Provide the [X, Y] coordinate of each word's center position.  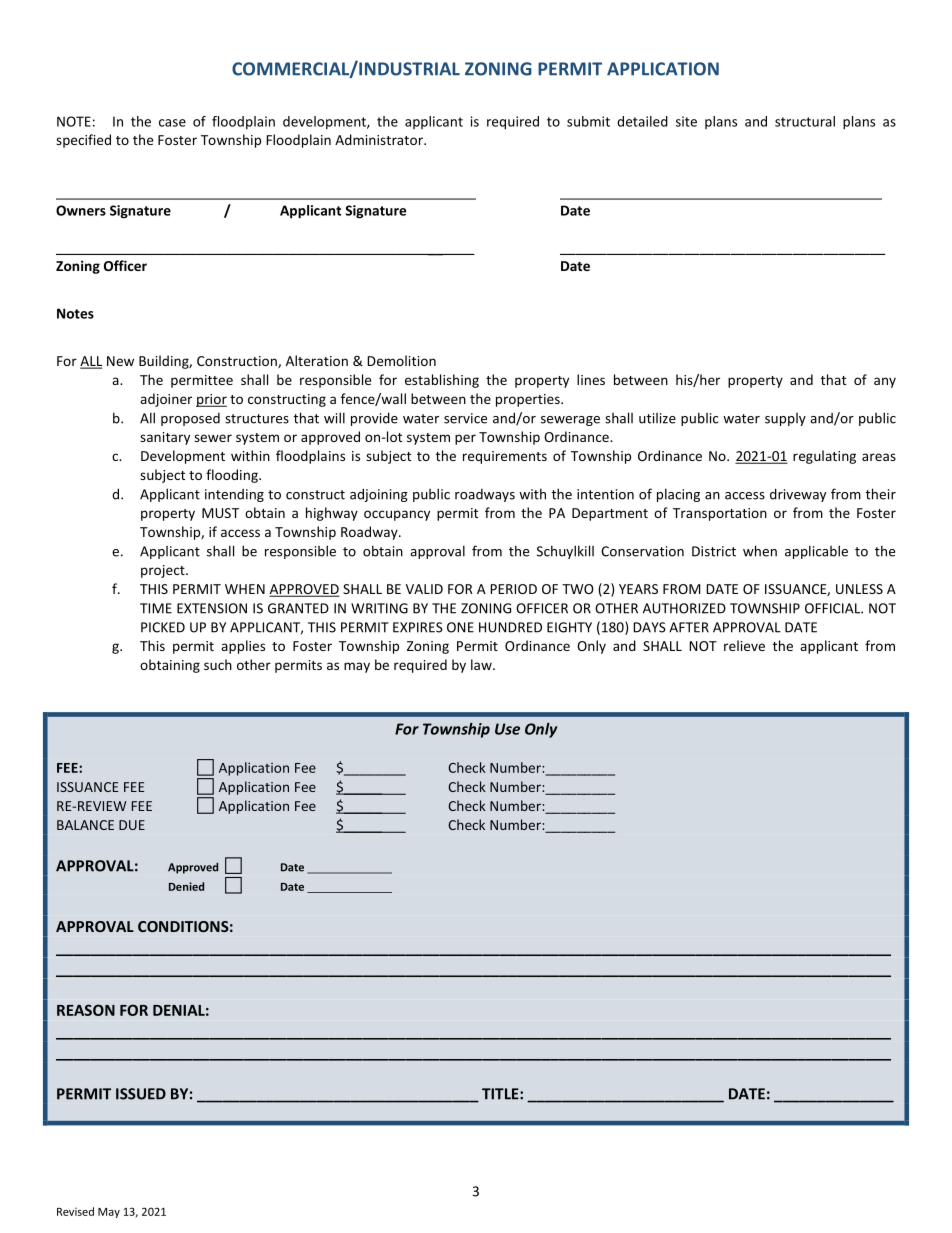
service [465, 418]
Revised [75, 1211]
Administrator [380, 139]
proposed [190, 419]
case [172, 123]
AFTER [689, 627]
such [218, 664]
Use [507, 729]
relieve [744, 645]
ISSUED [141, 1094]
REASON [86, 1010]
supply [785, 419]
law [482, 664]
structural [805, 121]
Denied [186, 886]
